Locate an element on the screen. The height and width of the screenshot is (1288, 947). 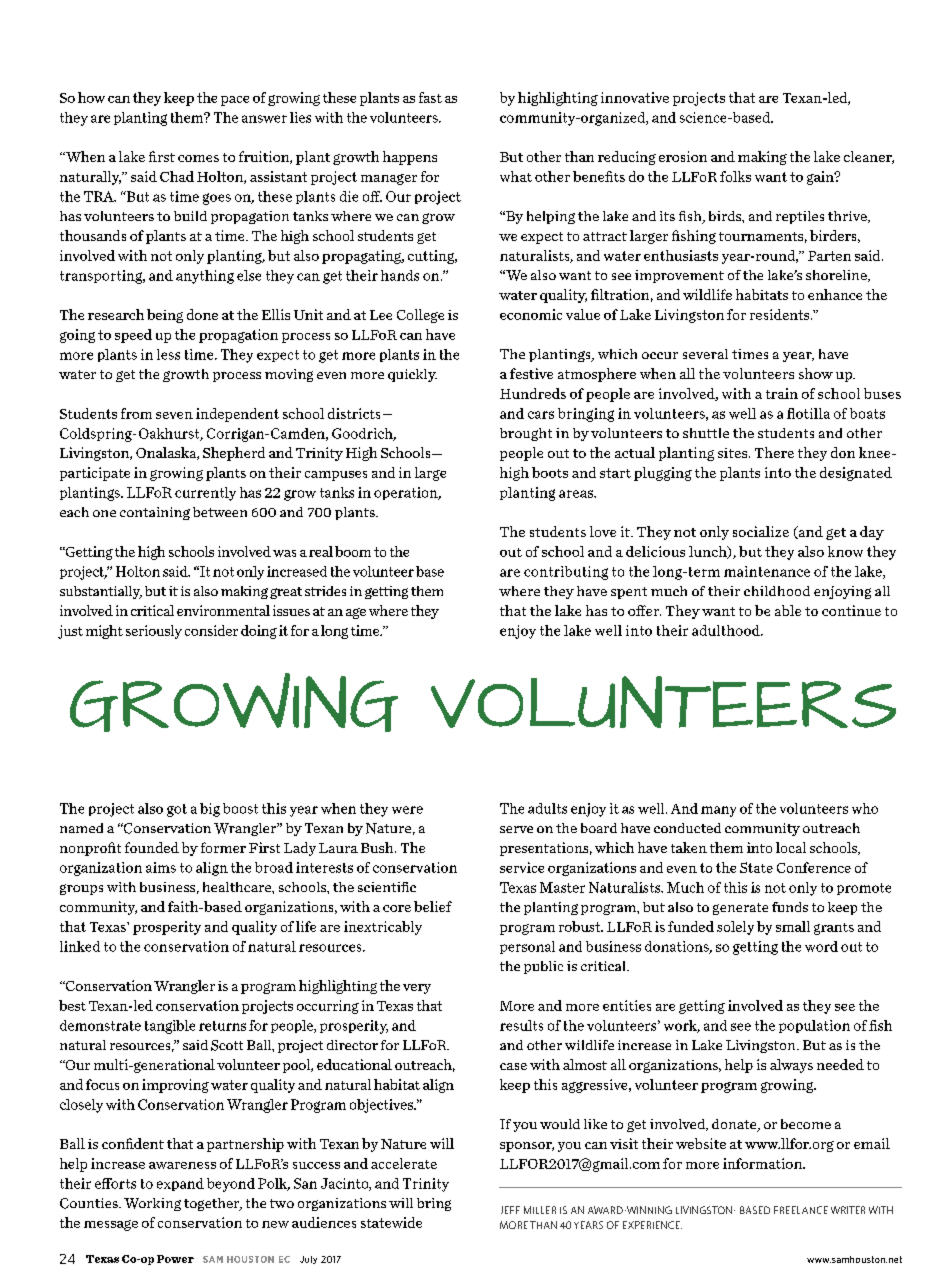
FREELANCE is located at coordinates (801, 1210).
